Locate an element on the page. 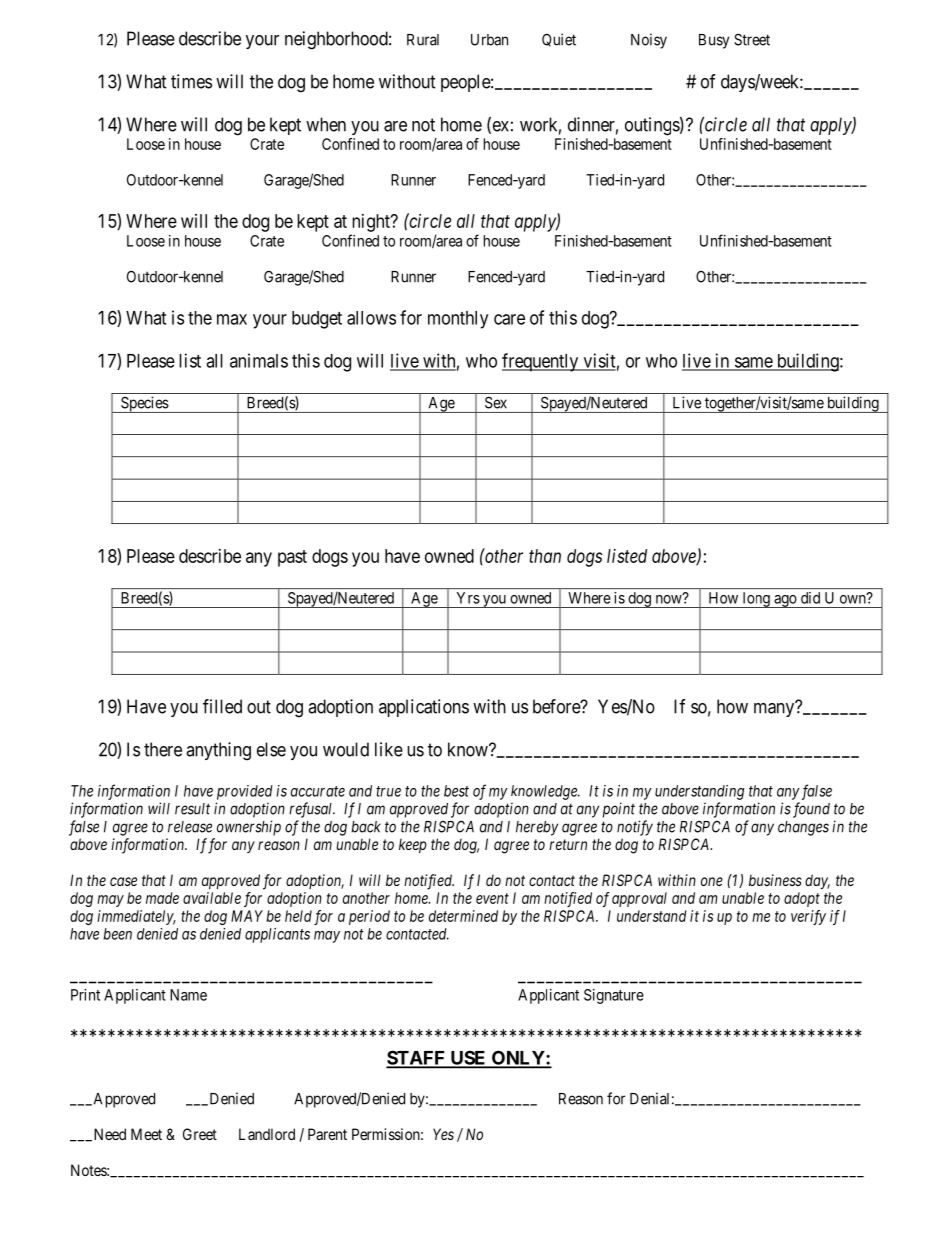  past is located at coordinates (292, 558).
